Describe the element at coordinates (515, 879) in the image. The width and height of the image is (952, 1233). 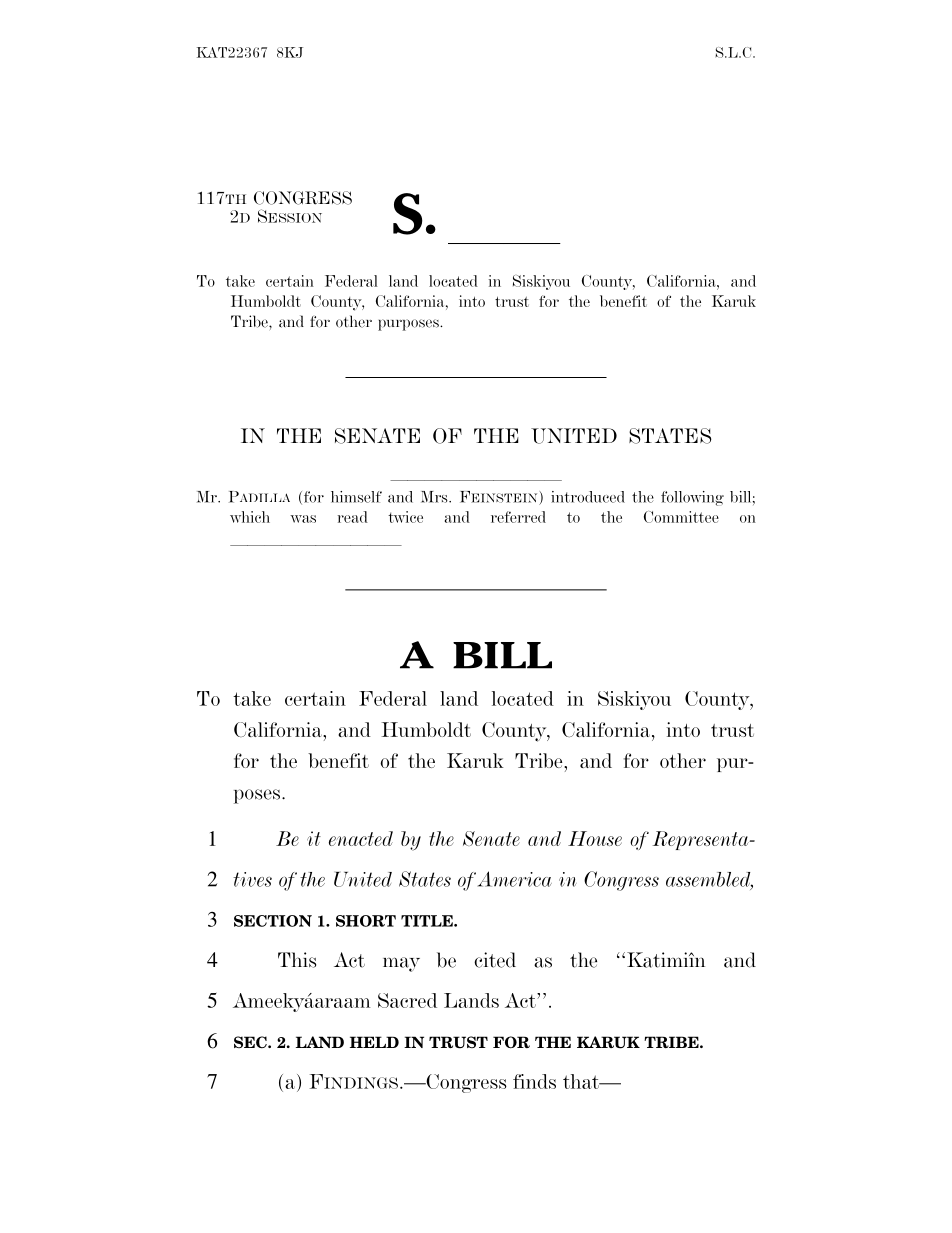
I see `America` at that location.
